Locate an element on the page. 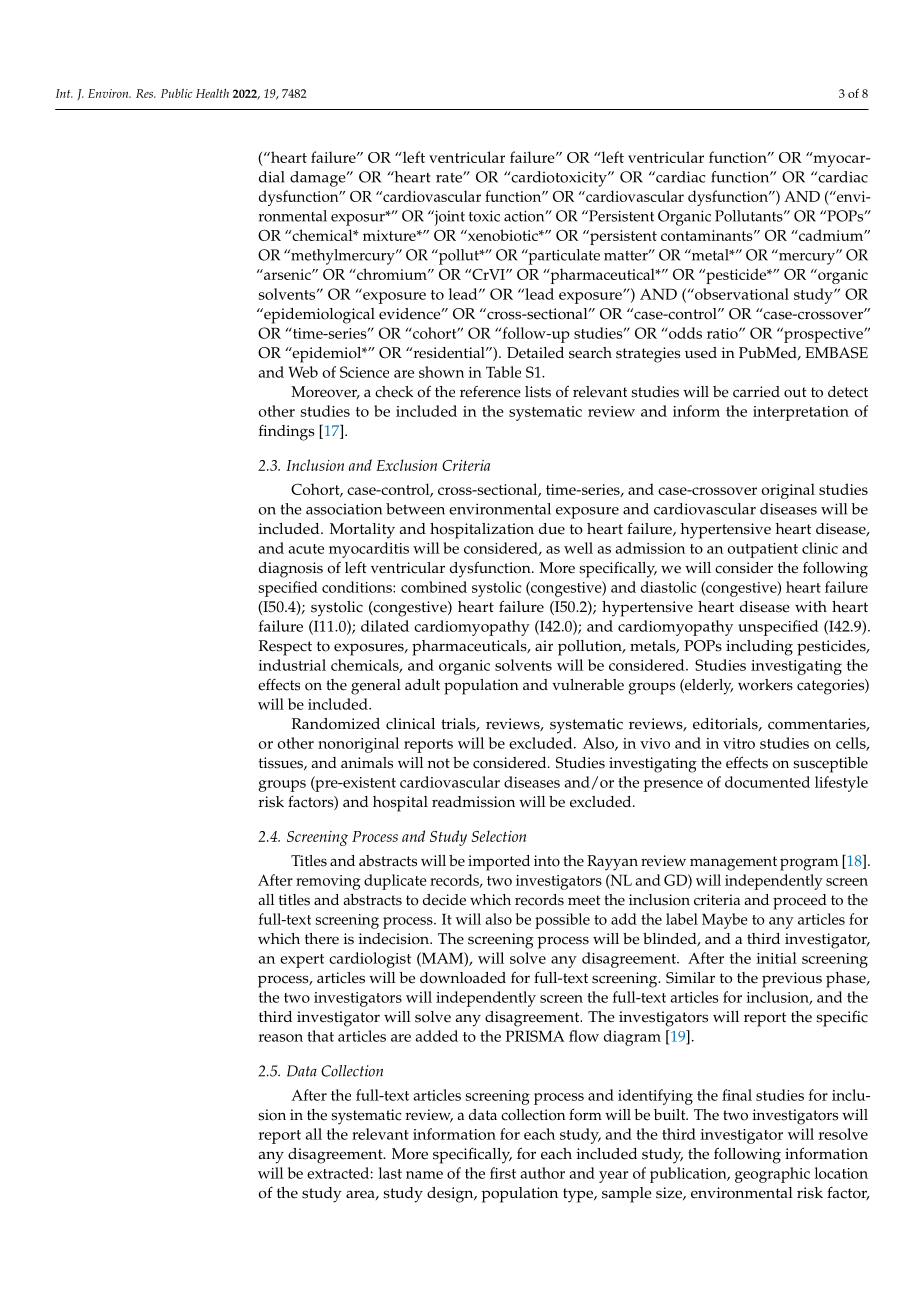  joint is located at coordinates (448, 218).
